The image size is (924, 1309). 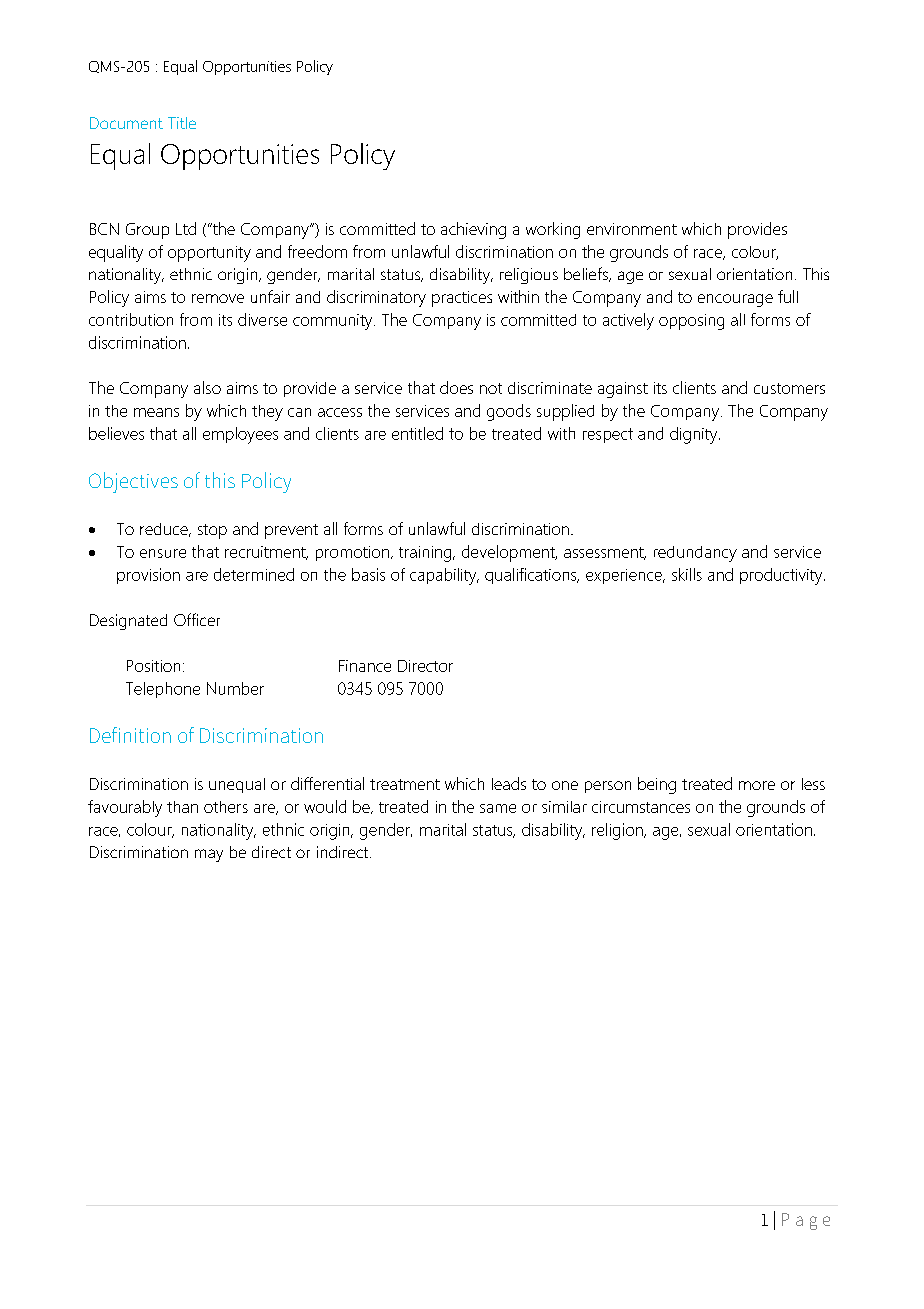 I want to click on dignity, so click(x=695, y=435).
